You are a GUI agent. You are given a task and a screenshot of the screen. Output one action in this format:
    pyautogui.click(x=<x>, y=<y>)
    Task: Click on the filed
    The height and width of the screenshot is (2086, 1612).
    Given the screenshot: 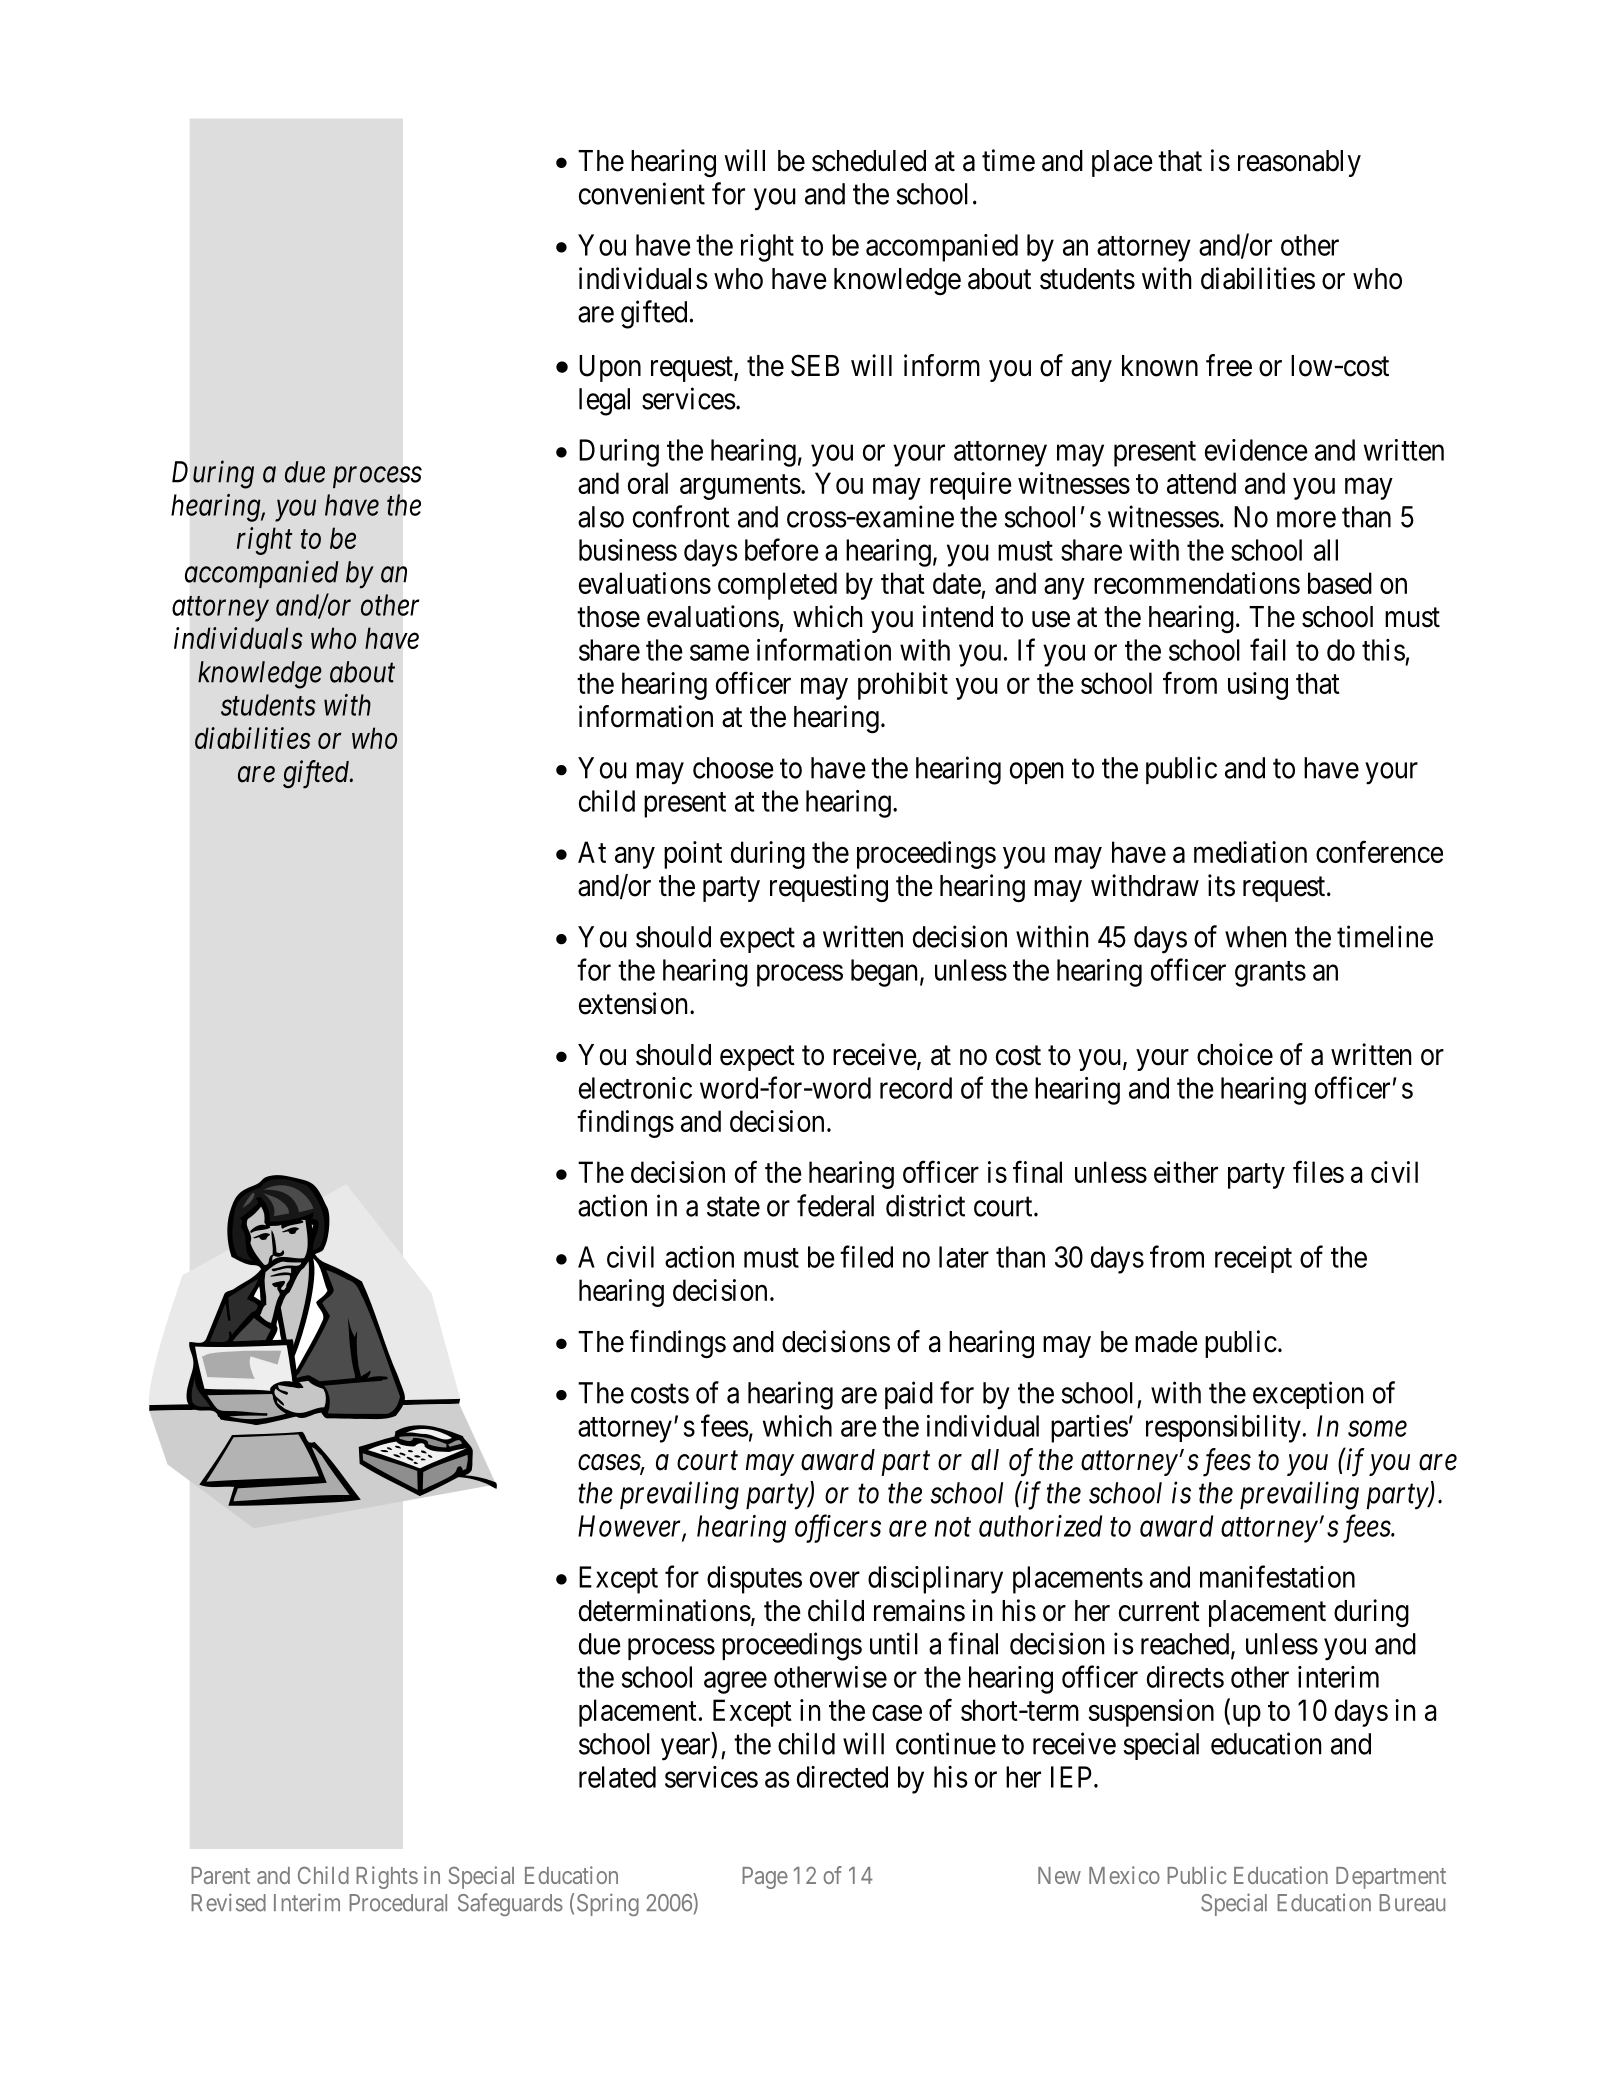 What is the action you would take?
    pyautogui.click(x=866, y=1256)
